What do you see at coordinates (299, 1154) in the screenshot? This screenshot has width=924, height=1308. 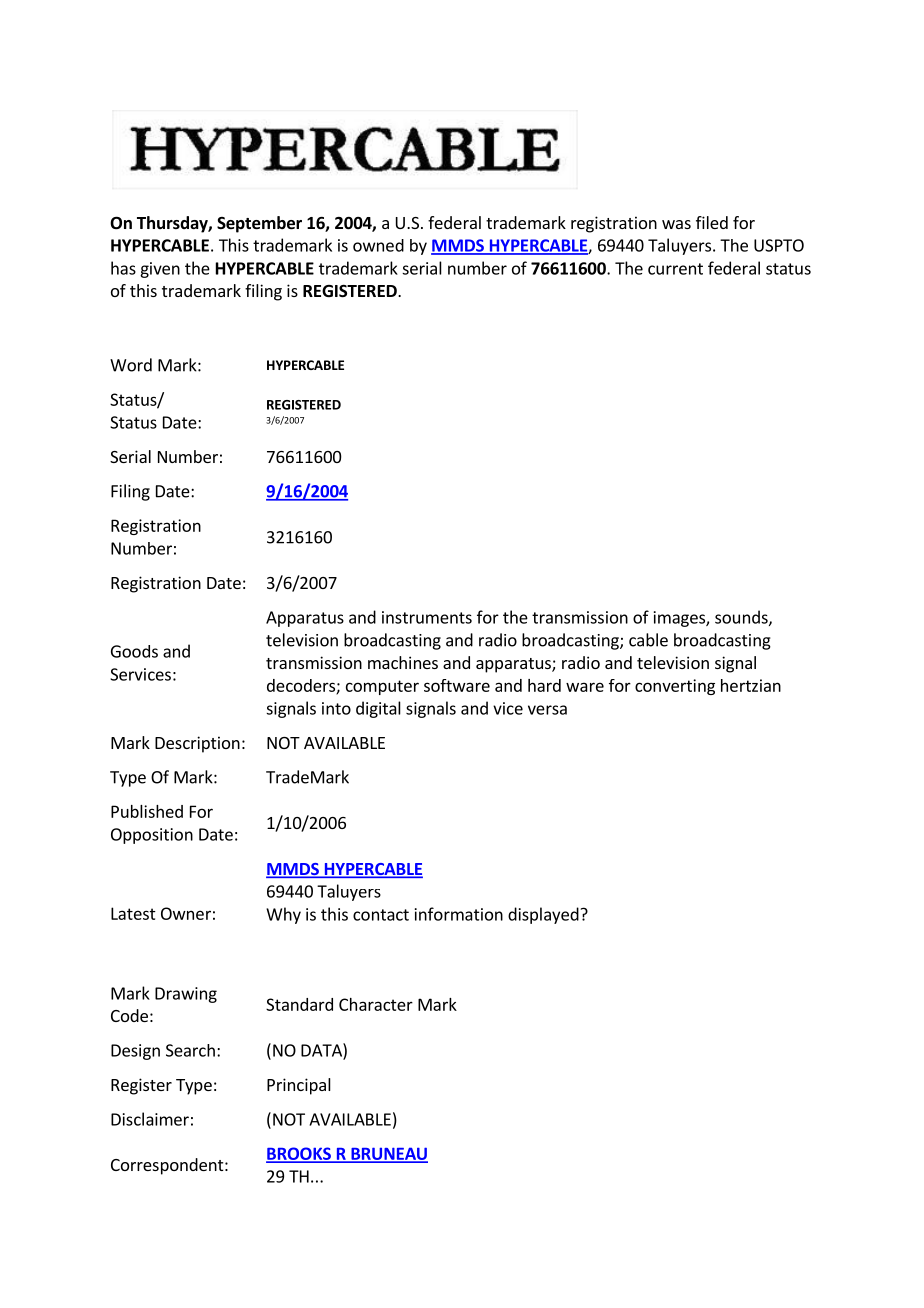 I see `BROOKS` at bounding box center [299, 1154].
